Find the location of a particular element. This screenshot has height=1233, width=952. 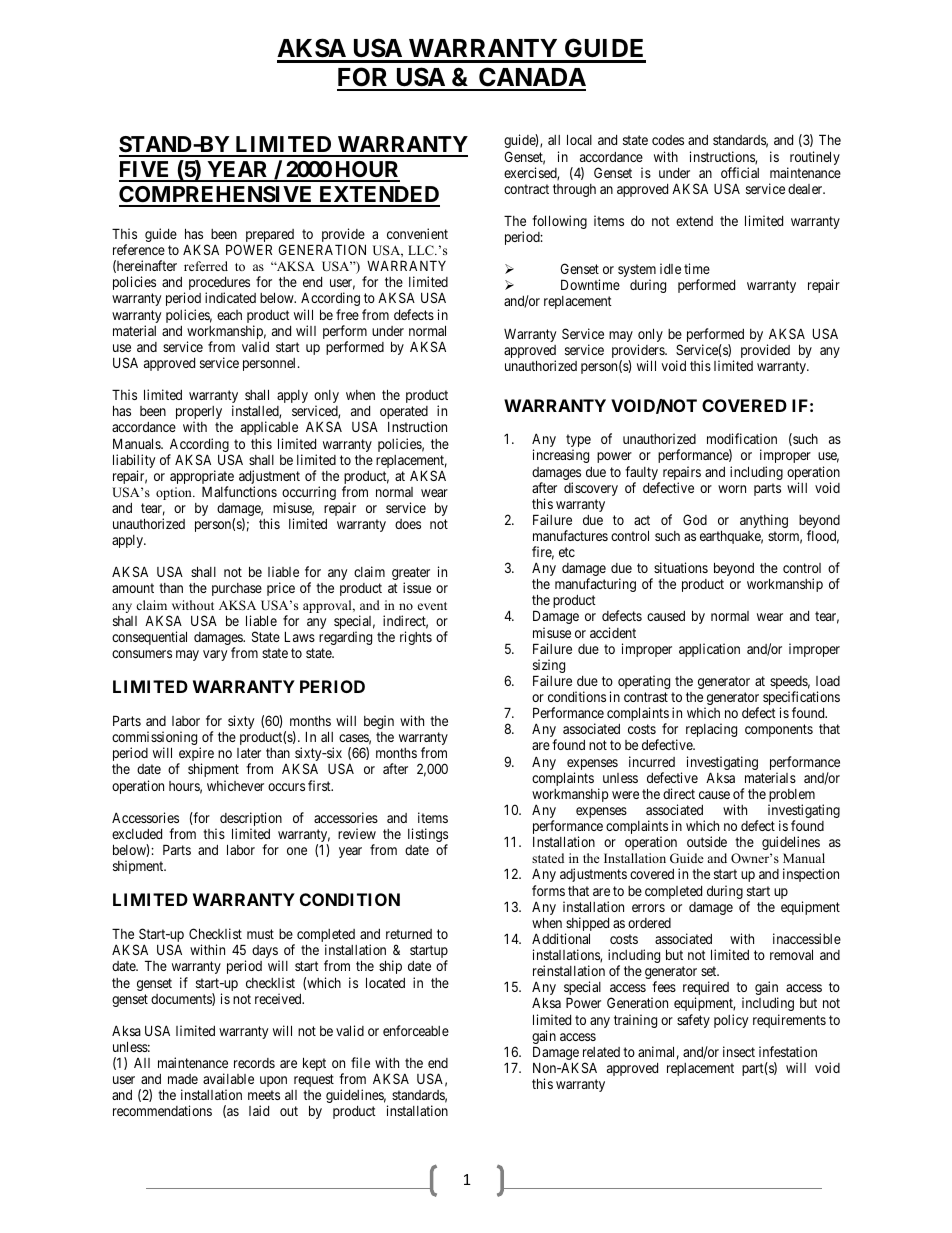

purchase is located at coordinates (237, 589).
